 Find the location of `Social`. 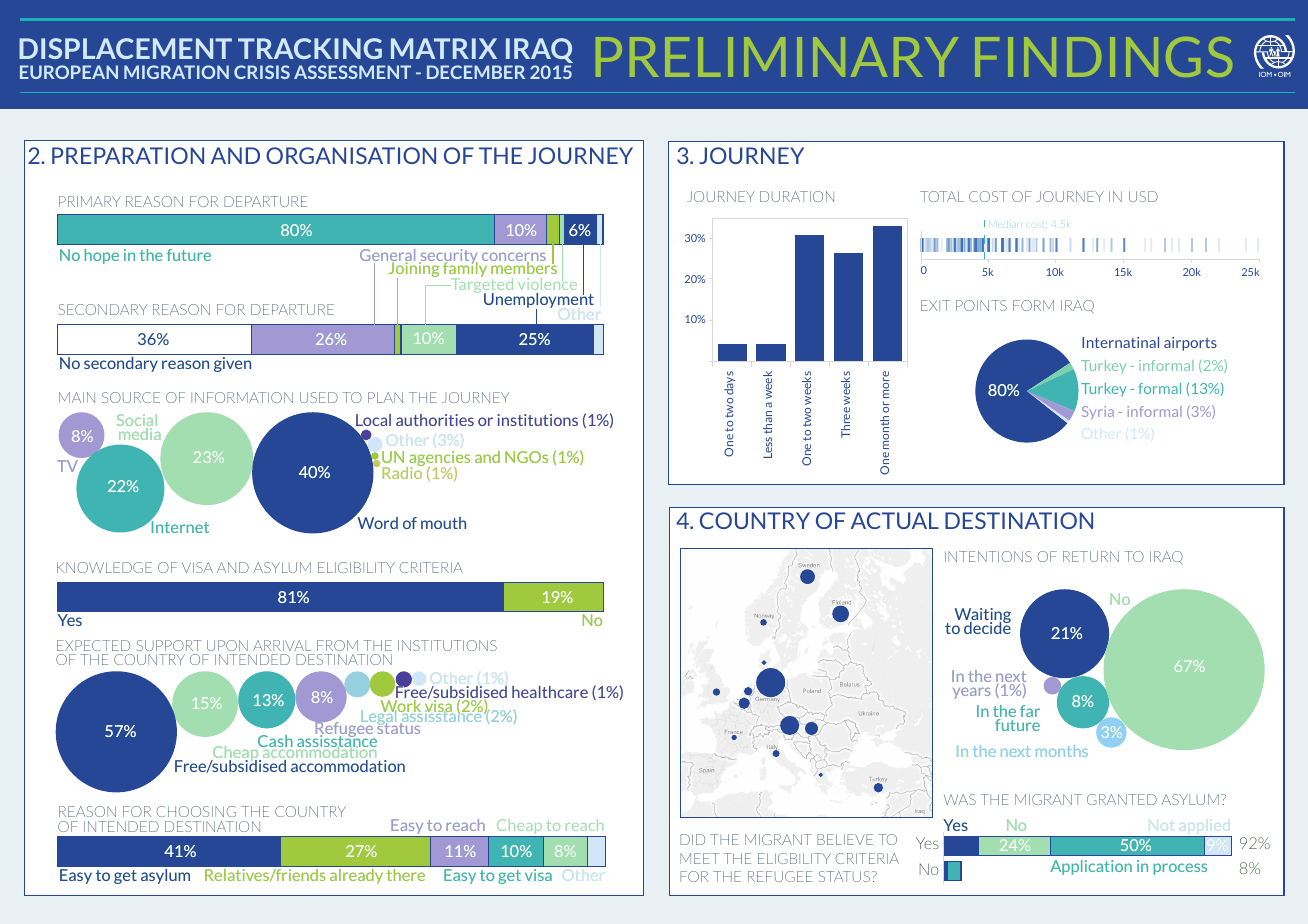

Social is located at coordinates (137, 421).
